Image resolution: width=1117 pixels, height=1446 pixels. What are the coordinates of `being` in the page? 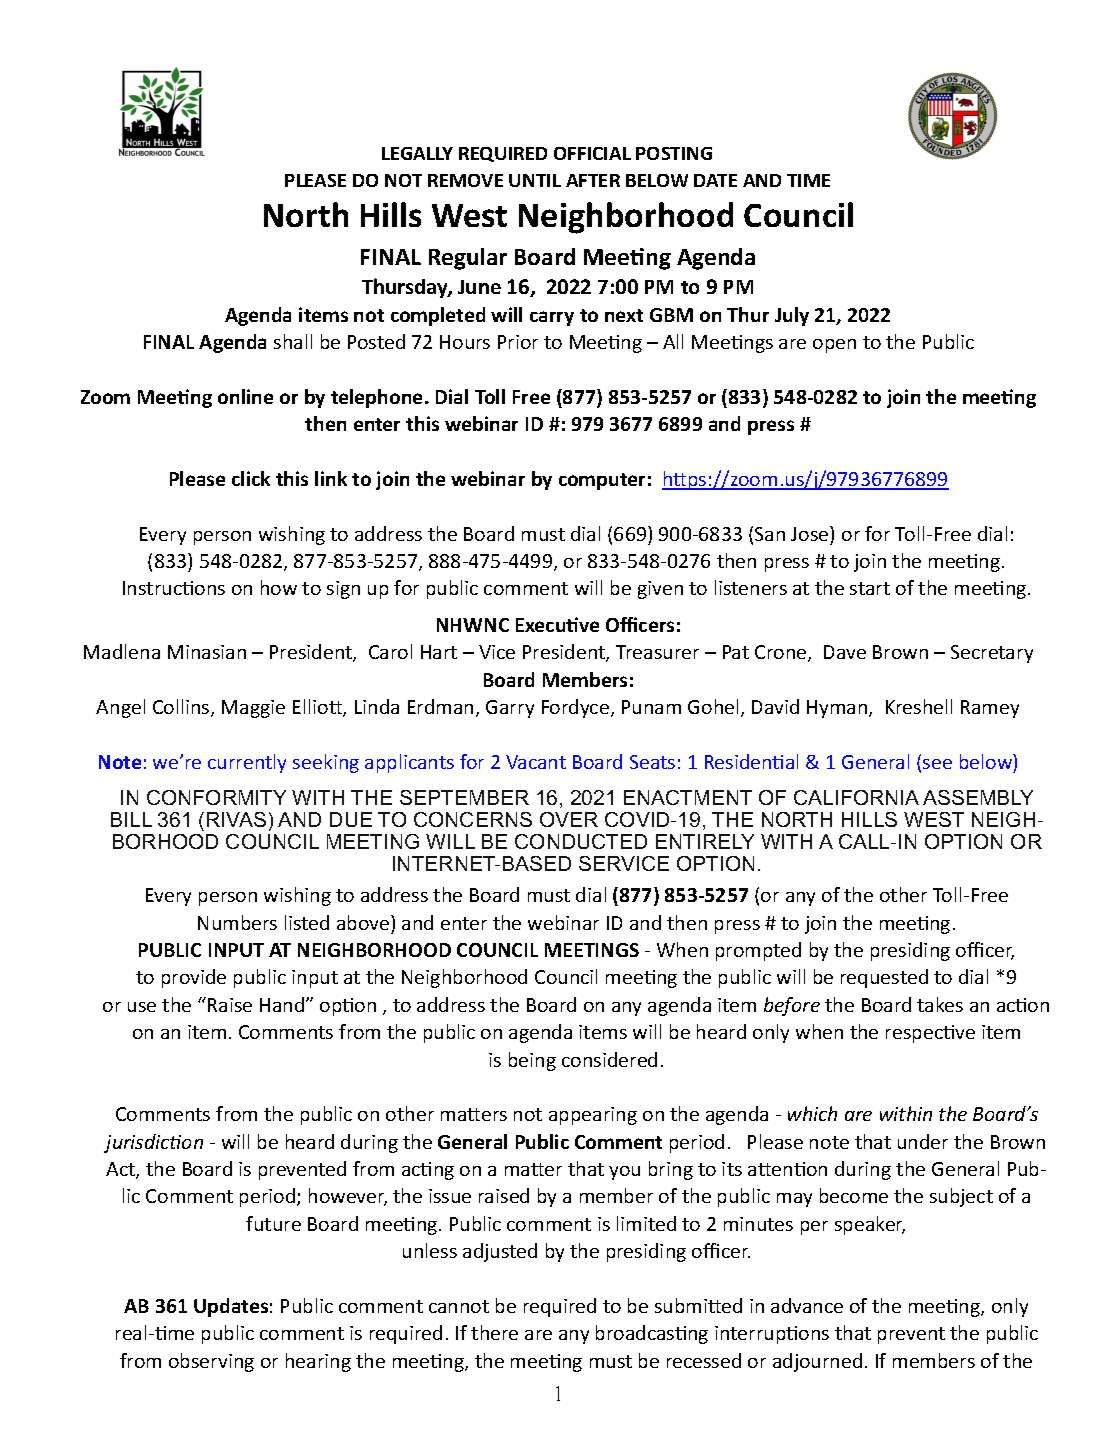 It's located at (532, 1061).
